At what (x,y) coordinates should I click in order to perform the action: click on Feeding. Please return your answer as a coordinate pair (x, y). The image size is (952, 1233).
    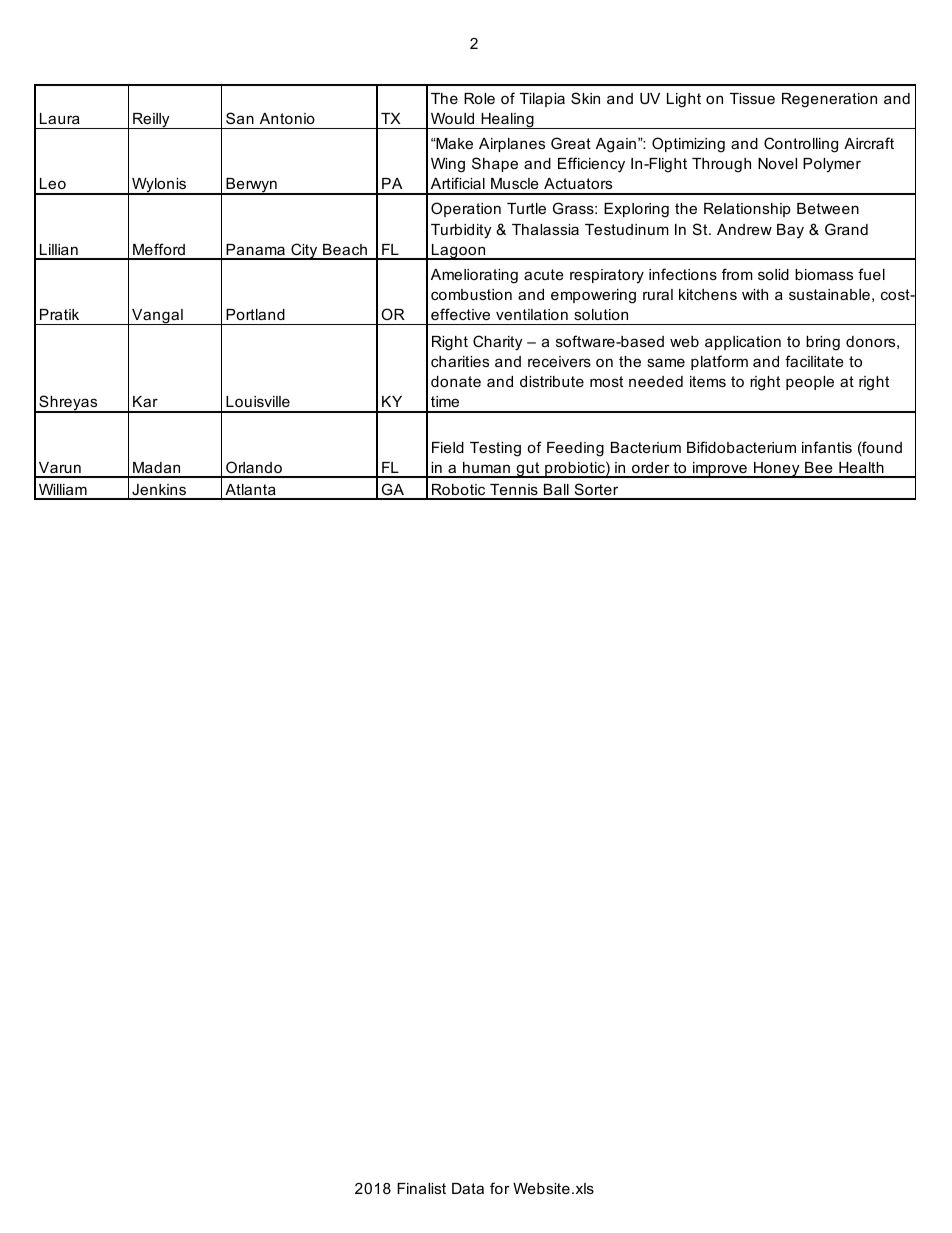
    Looking at the image, I should click on (575, 449).
